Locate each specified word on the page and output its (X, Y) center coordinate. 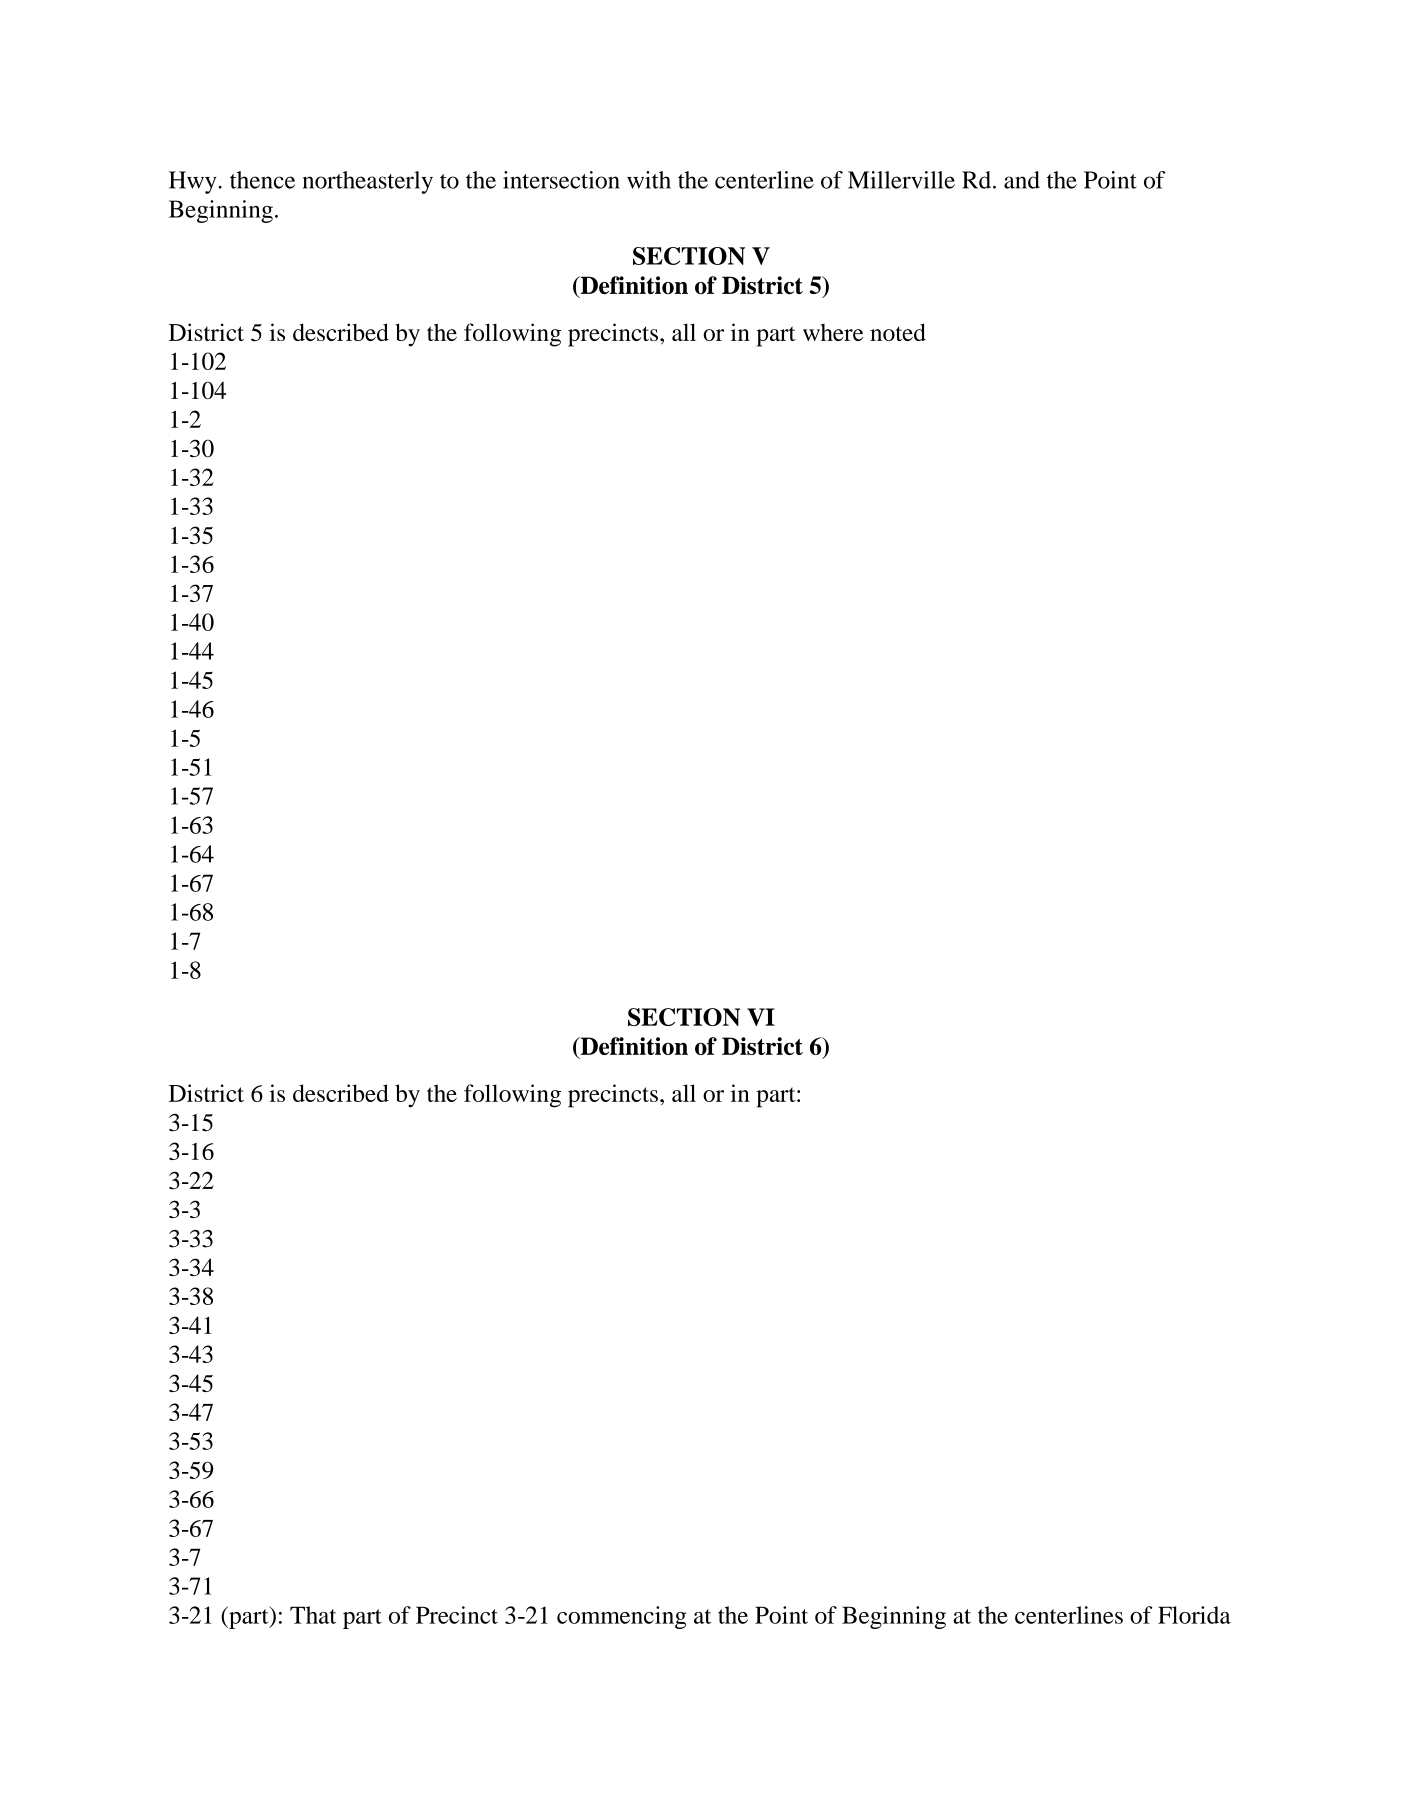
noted (898, 332)
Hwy (194, 182)
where (833, 332)
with (649, 180)
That (313, 1615)
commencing (622, 1617)
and (1022, 180)
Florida (1194, 1615)
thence (262, 180)
